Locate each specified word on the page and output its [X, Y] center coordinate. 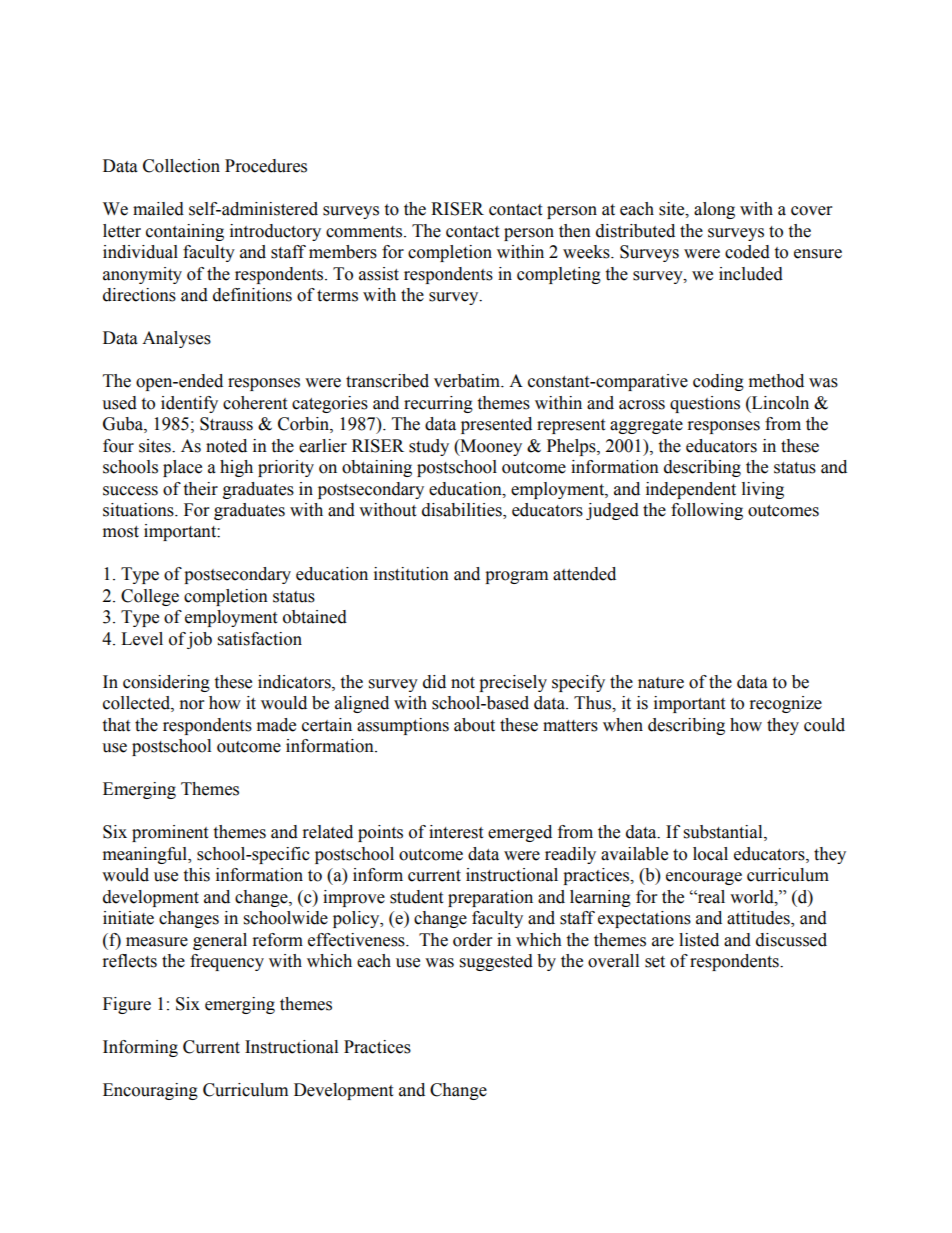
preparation [490, 898]
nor [192, 705]
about [474, 725]
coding [718, 382]
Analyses [176, 339]
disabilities [463, 511]
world [753, 897]
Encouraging [150, 1091]
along [714, 210]
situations [139, 510]
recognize [786, 704]
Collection [181, 166]
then [575, 231]
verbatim [468, 381]
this [196, 875]
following [707, 511]
